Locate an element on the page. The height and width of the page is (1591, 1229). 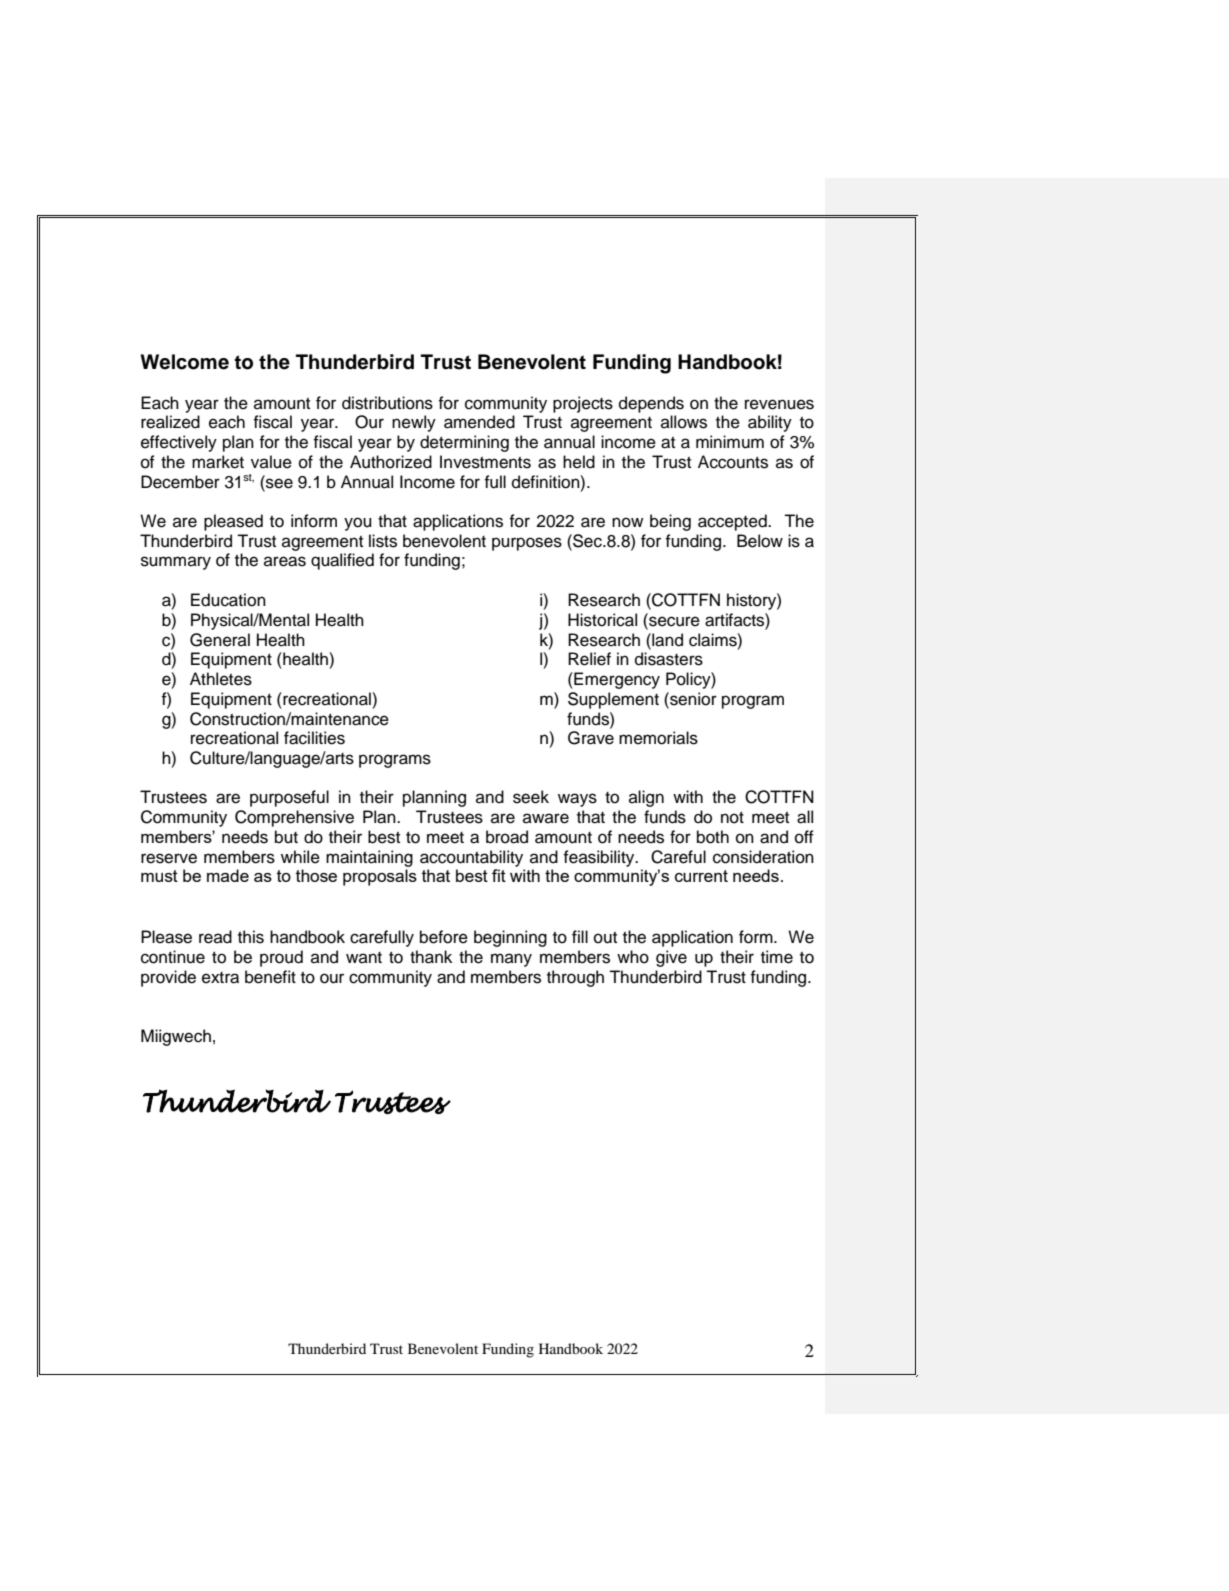
Relief is located at coordinates (589, 659).
